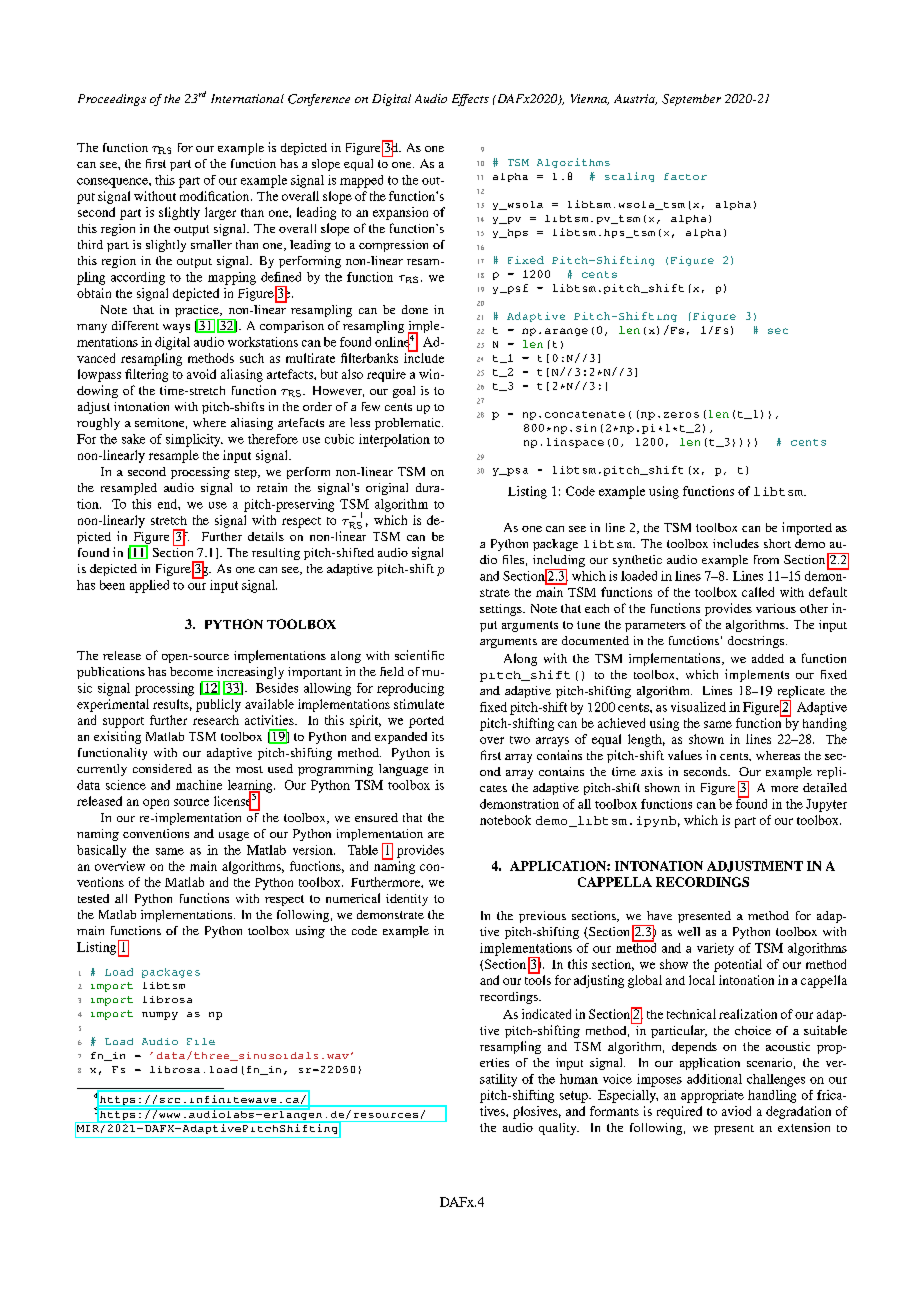  Describe the element at coordinates (758, 592) in the screenshot. I see `called` at that location.
